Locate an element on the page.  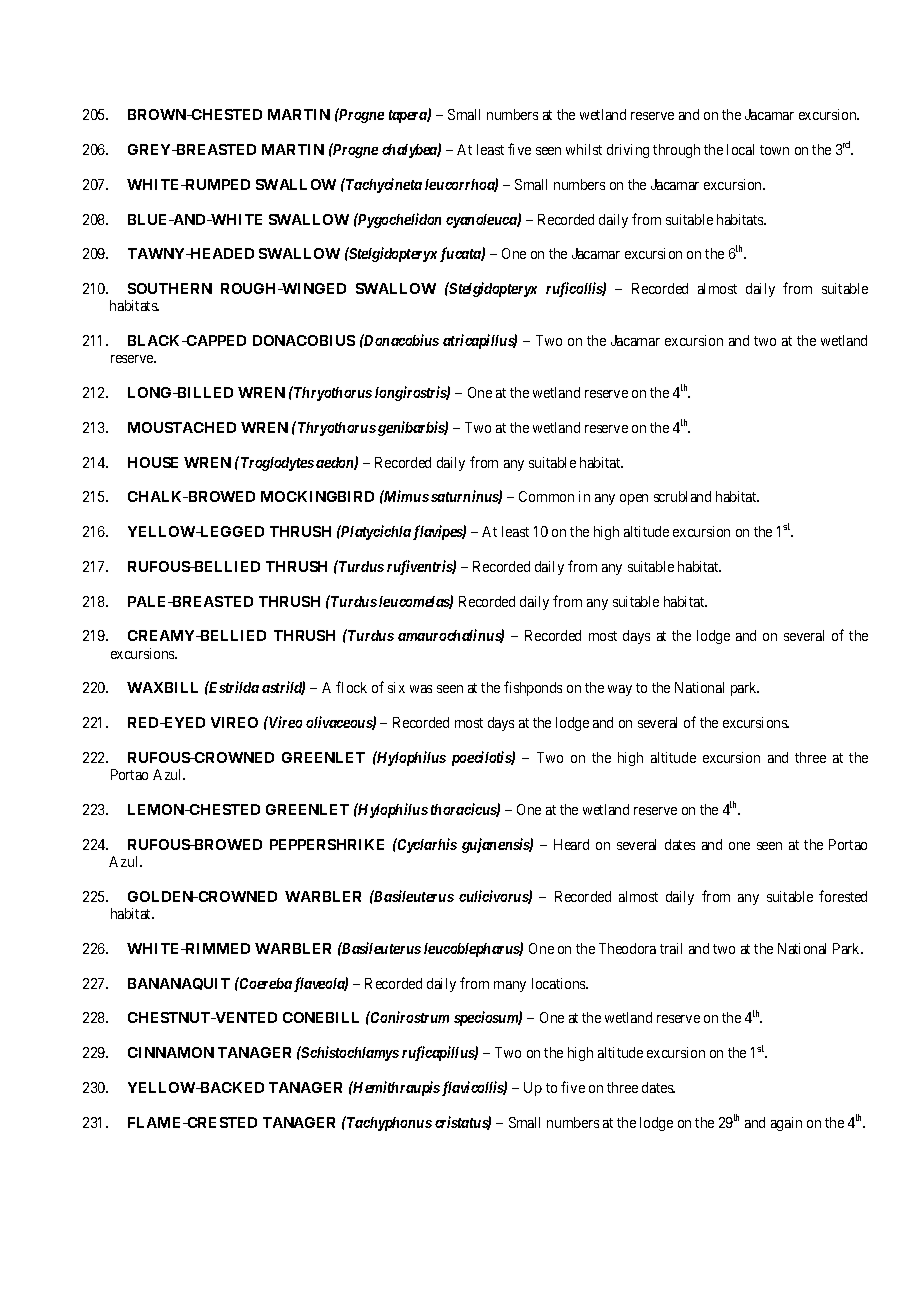
six is located at coordinates (396, 687).
